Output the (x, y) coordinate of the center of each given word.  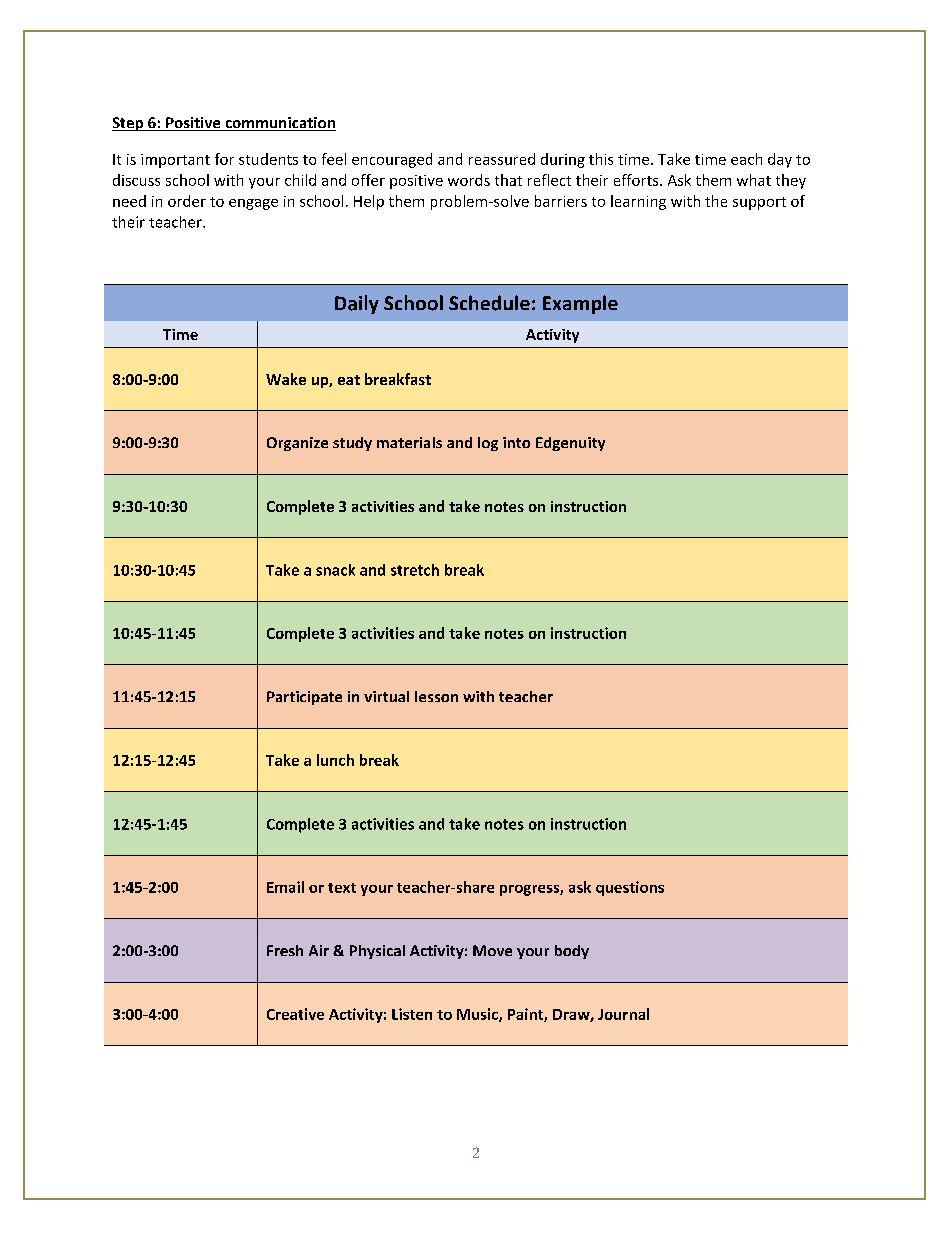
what (754, 180)
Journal (623, 1014)
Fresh (285, 950)
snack (335, 570)
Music (478, 1015)
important (175, 161)
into (516, 442)
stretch (415, 570)
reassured (502, 159)
